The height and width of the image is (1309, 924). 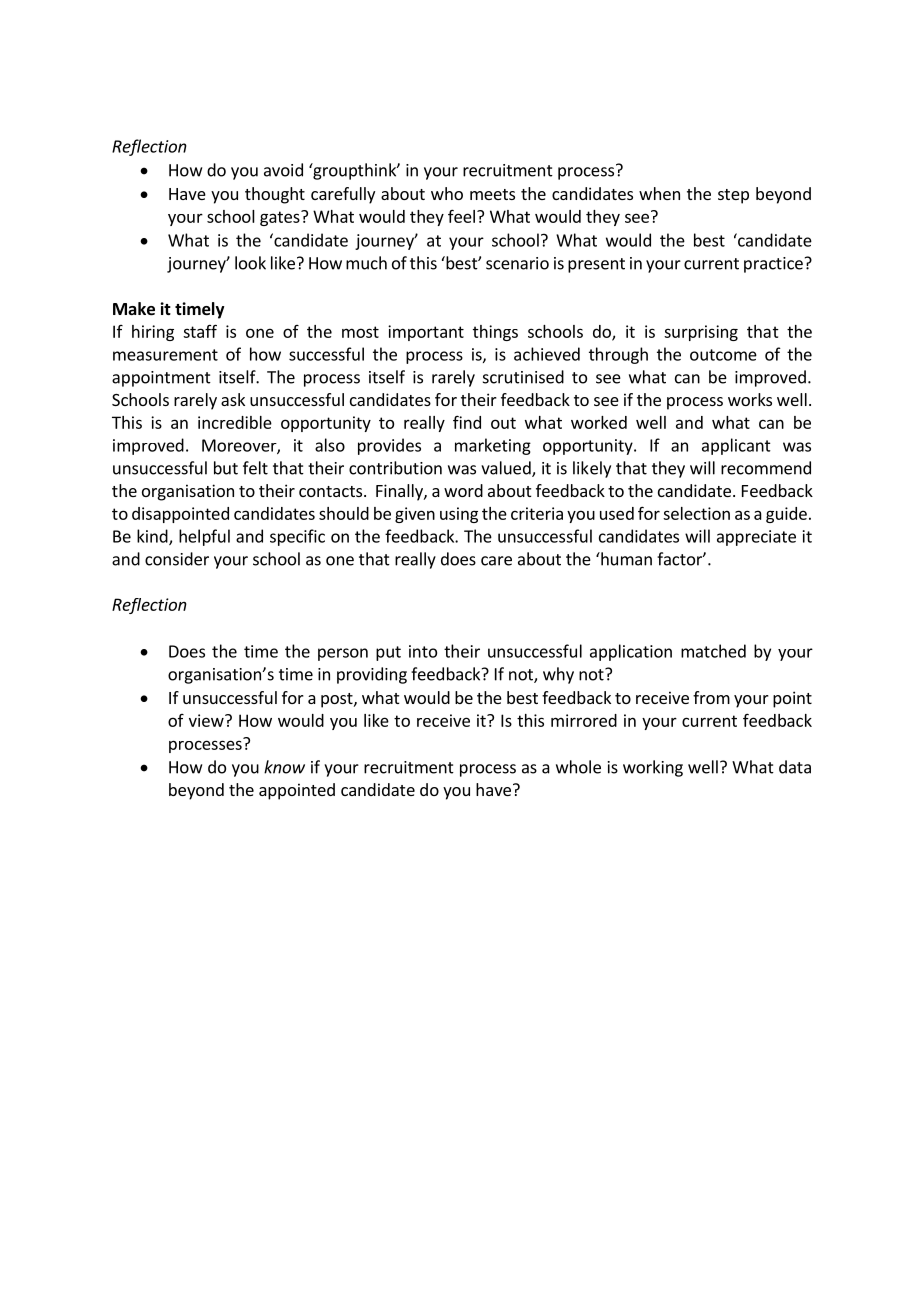 I want to click on works, so click(x=750, y=399).
